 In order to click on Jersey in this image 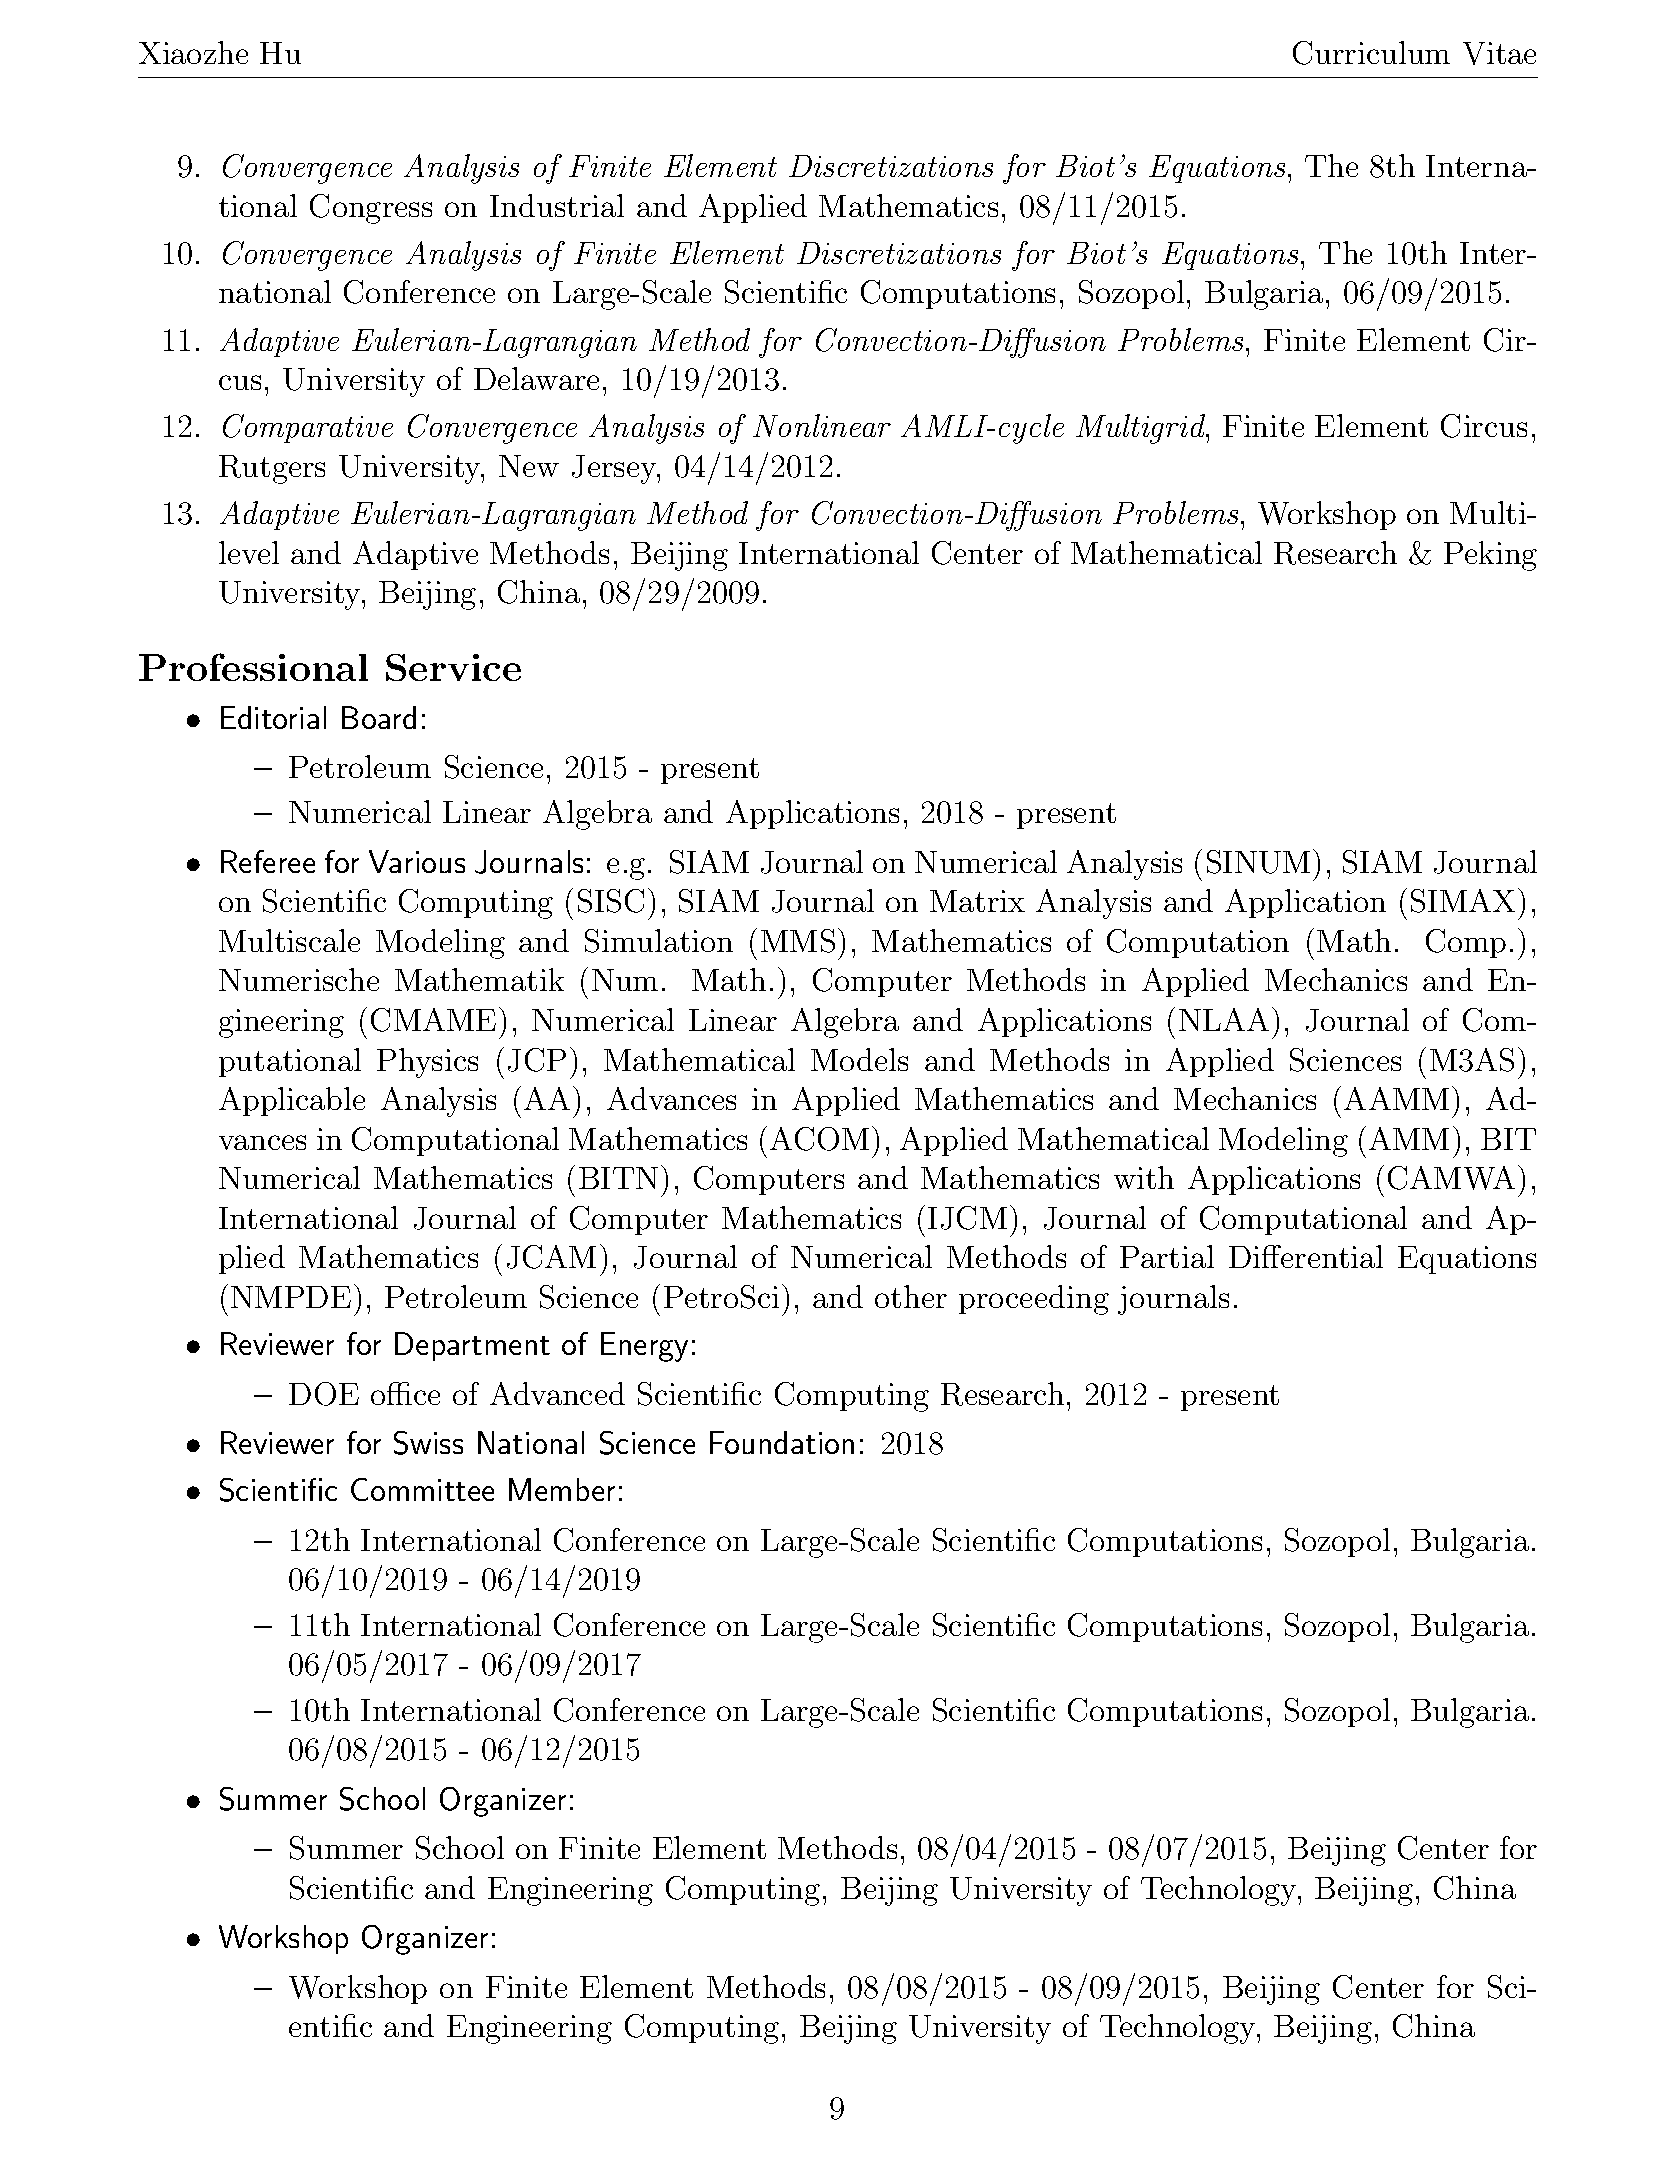, I will do `click(615, 469)`.
